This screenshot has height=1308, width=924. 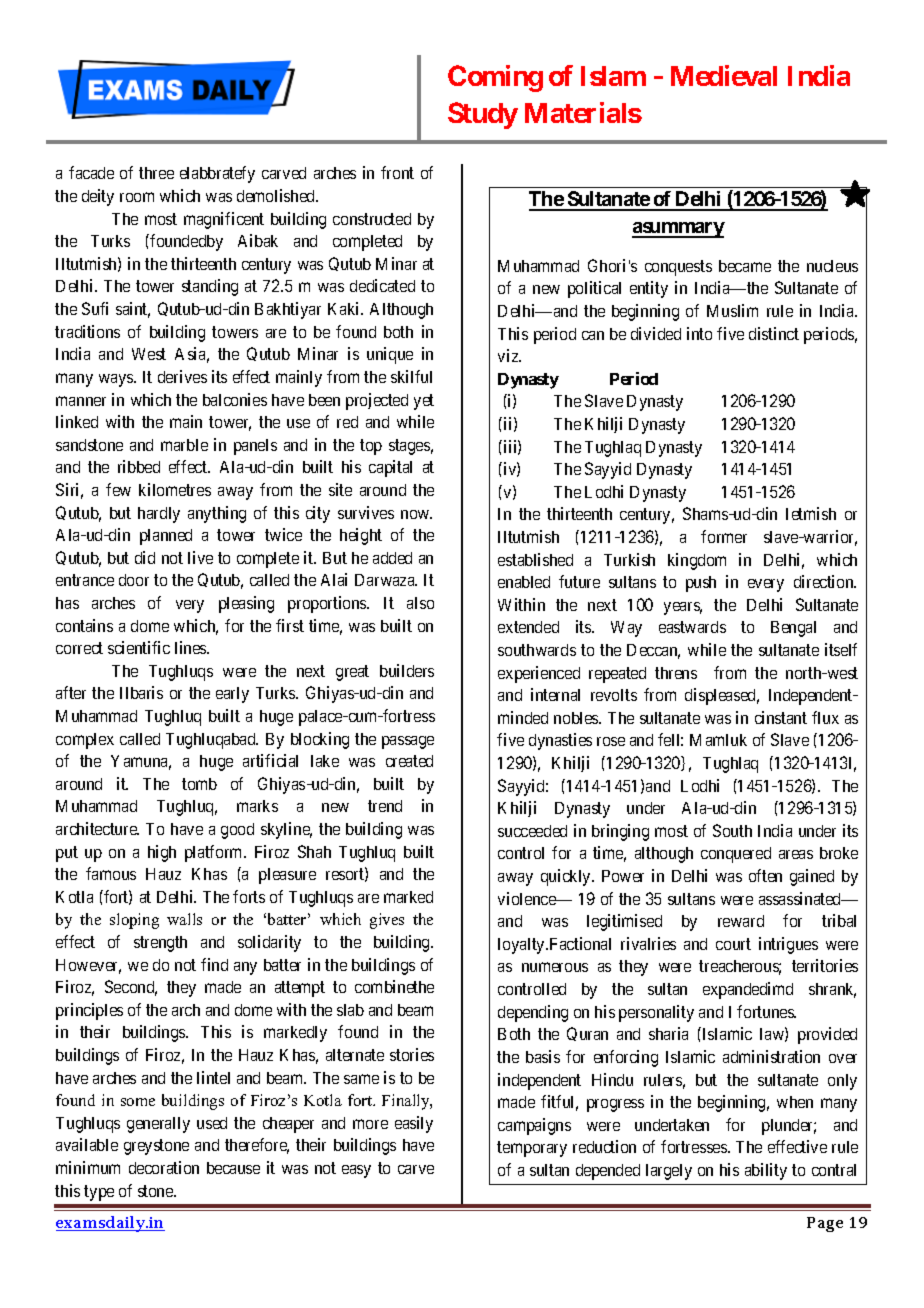 I want to click on Medieval, so click(x=724, y=75).
